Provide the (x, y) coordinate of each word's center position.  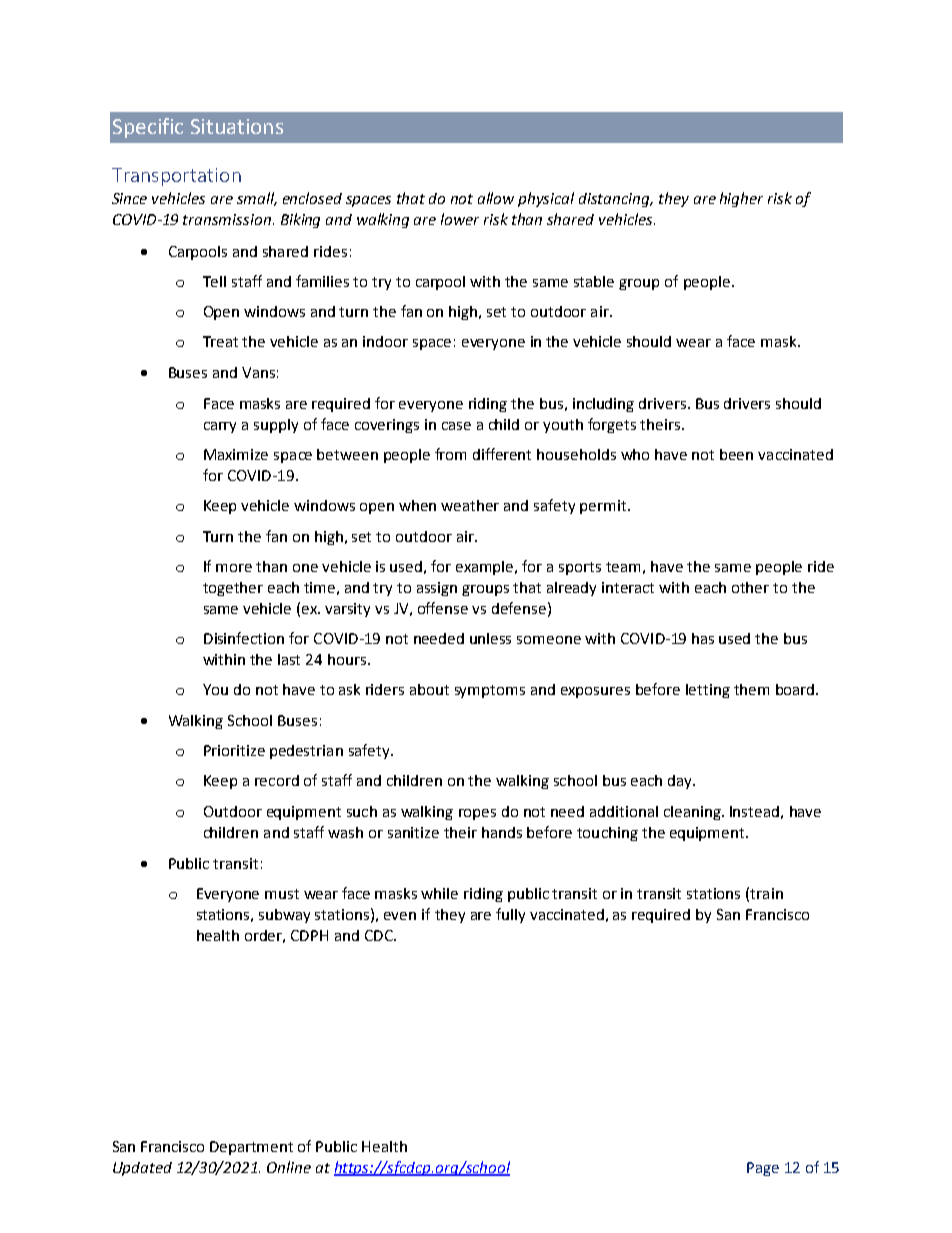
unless (490, 638)
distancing (615, 200)
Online (289, 1167)
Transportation (176, 177)
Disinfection (244, 638)
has (703, 638)
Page (763, 1169)
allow (496, 198)
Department (251, 1148)
